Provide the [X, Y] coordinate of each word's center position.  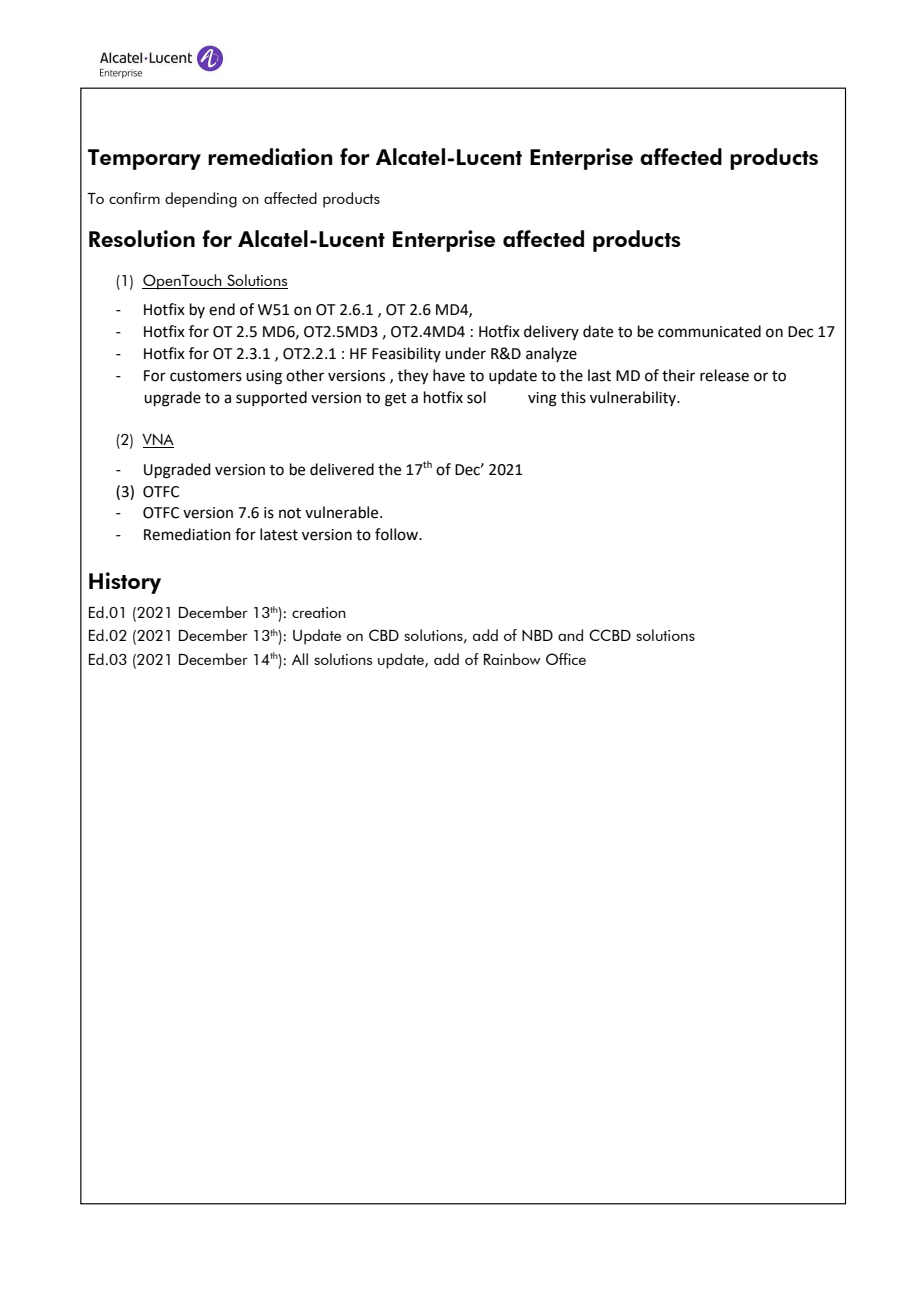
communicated [709, 331]
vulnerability [634, 398]
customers [206, 376]
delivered [342, 469]
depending [201, 200]
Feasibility [406, 354]
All [300, 659]
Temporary [144, 159]
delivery [551, 332]
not [290, 513]
